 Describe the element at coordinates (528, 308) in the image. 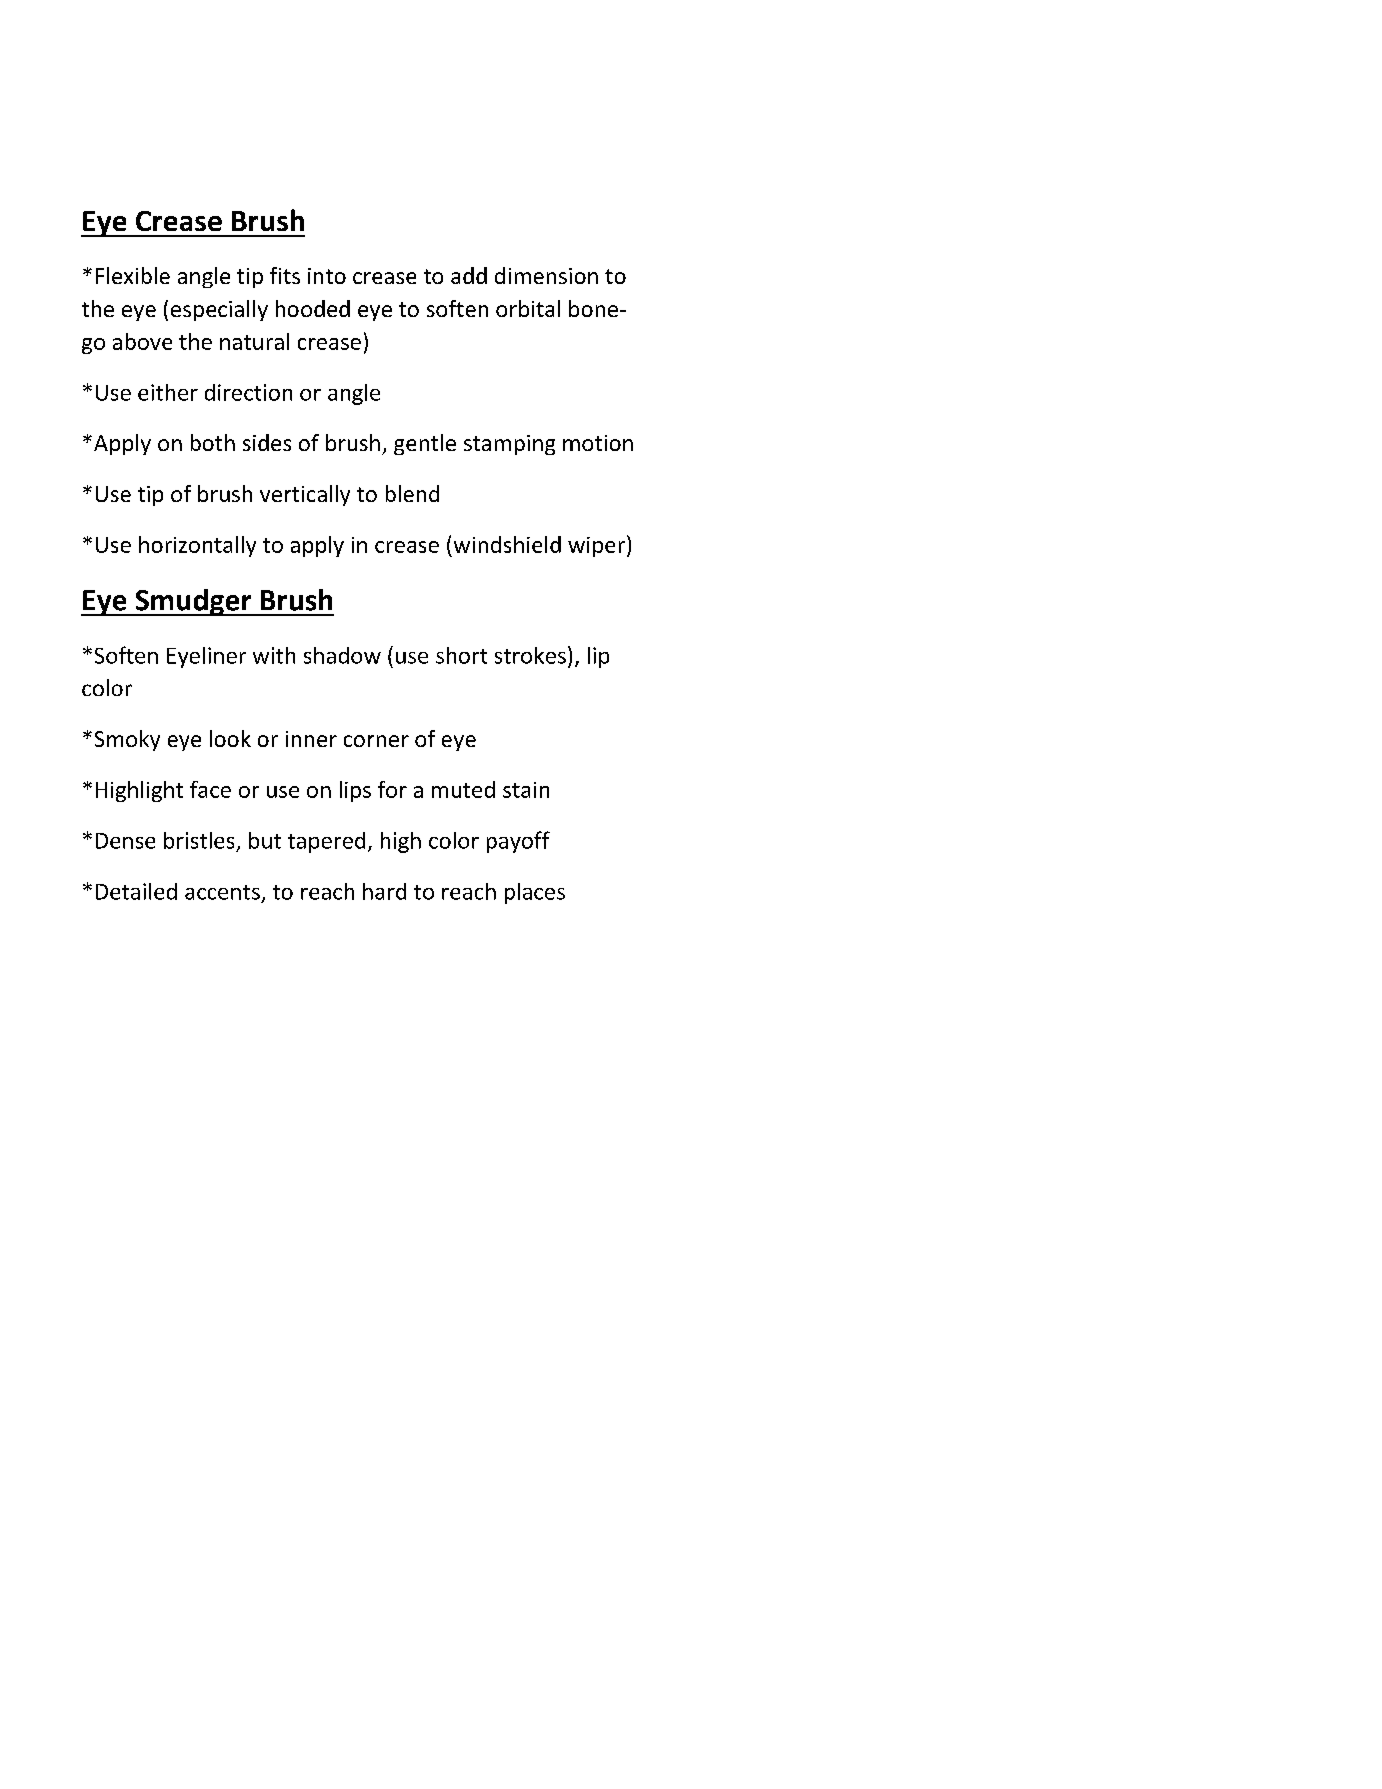

I see `orbital` at that location.
